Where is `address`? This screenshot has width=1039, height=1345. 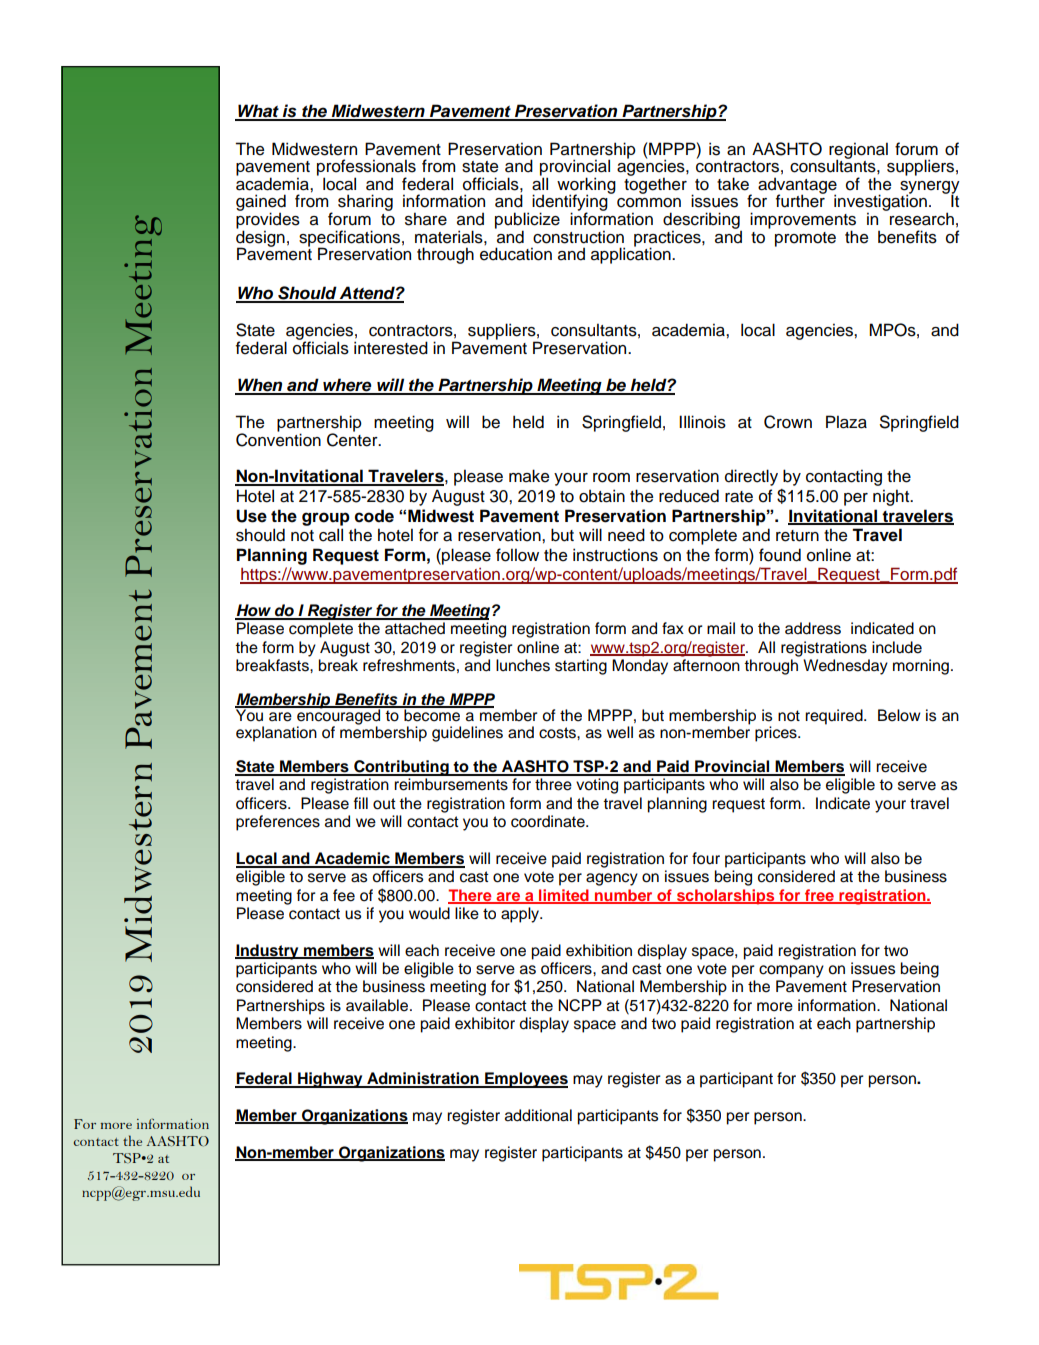 address is located at coordinates (813, 628).
